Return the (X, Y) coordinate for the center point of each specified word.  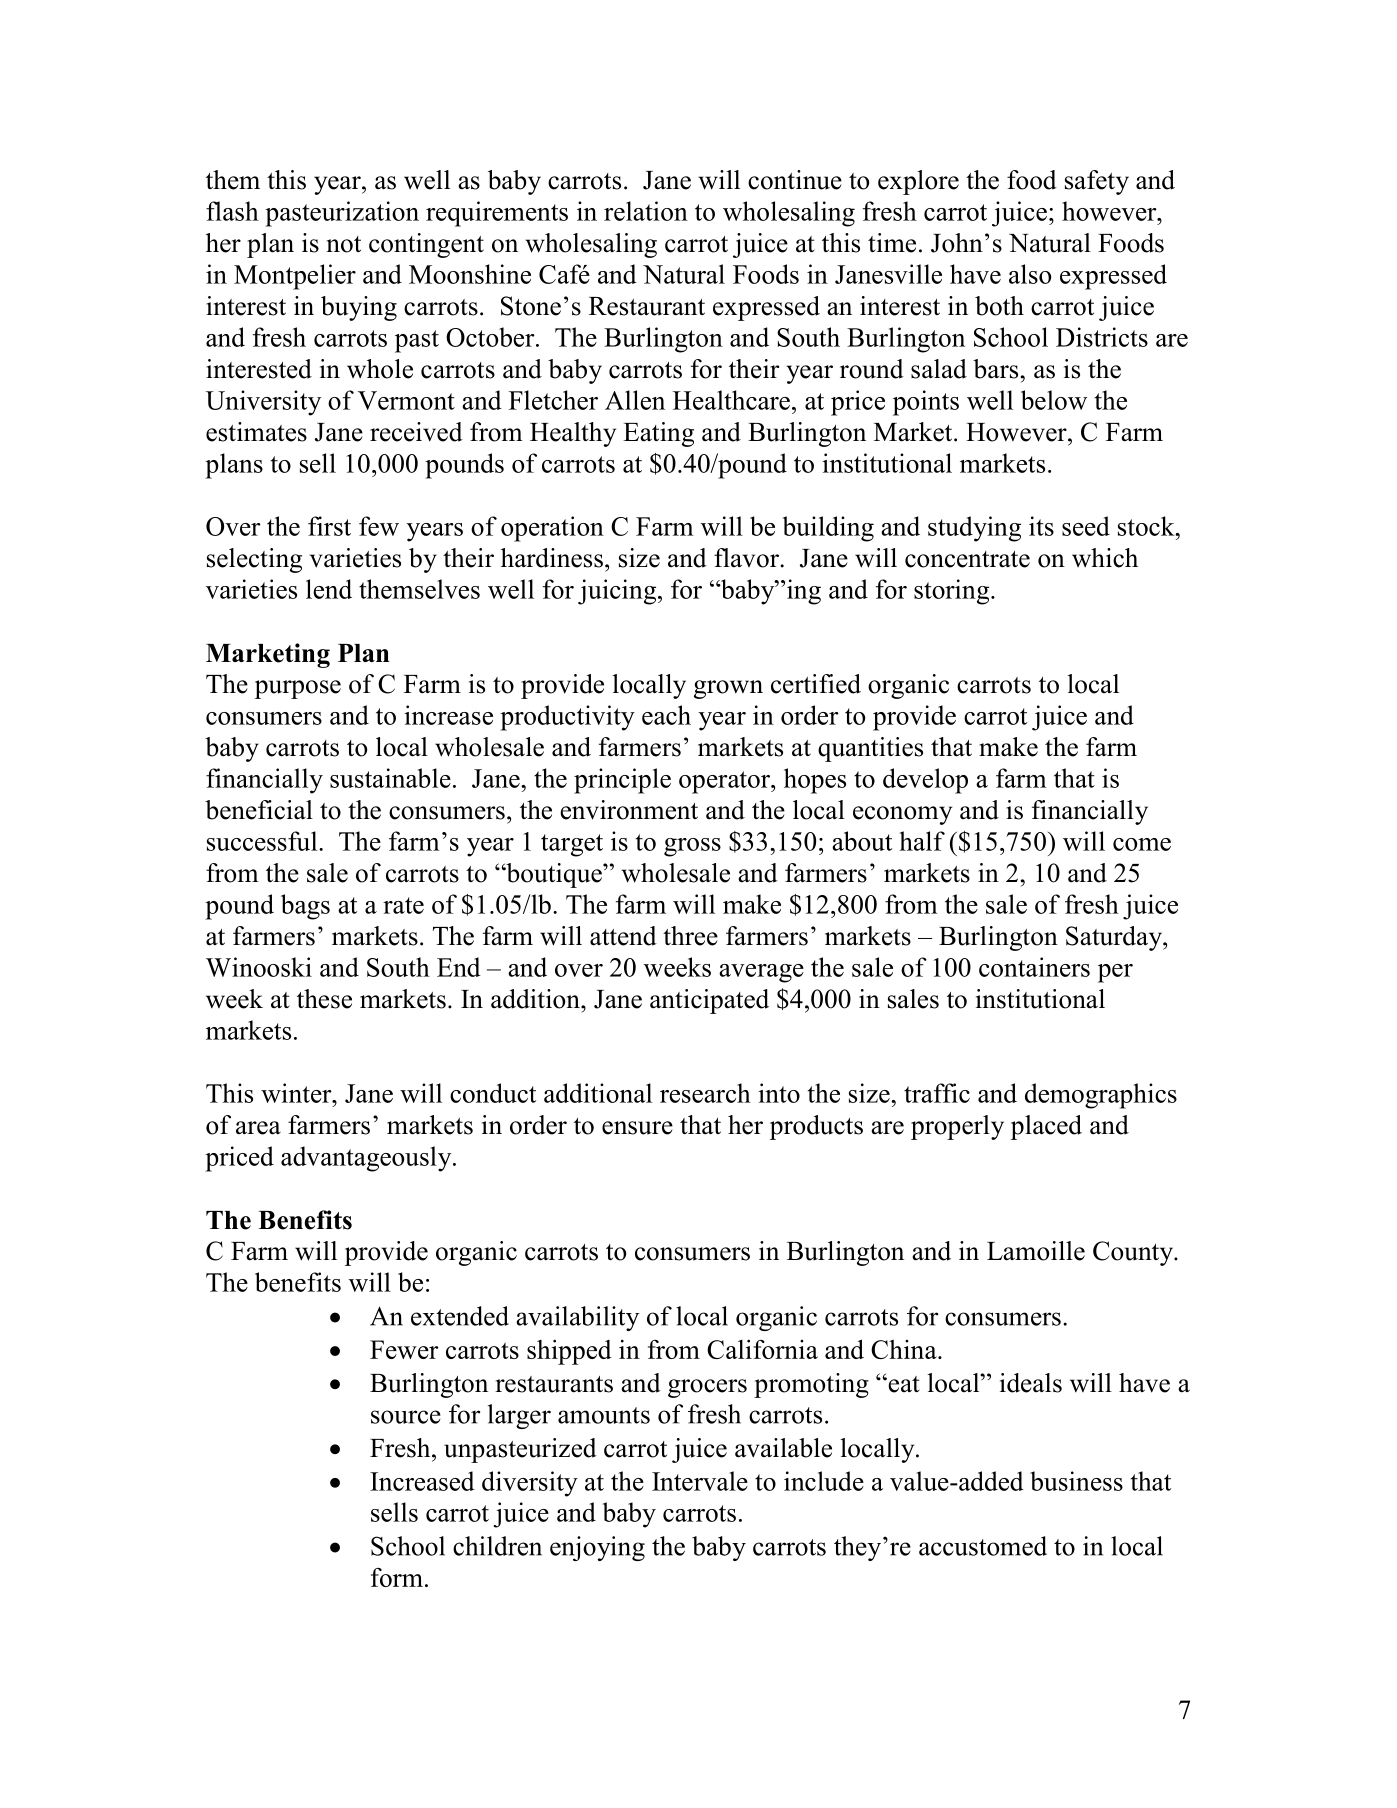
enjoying (597, 1548)
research (705, 1093)
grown (728, 689)
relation (646, 211)
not (344, 244)
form (397, 1577)
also (1030, 274)
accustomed (983, 1546)
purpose (298, 689)
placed (1046, 1127)
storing (953, 592)
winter (297, 1093)
